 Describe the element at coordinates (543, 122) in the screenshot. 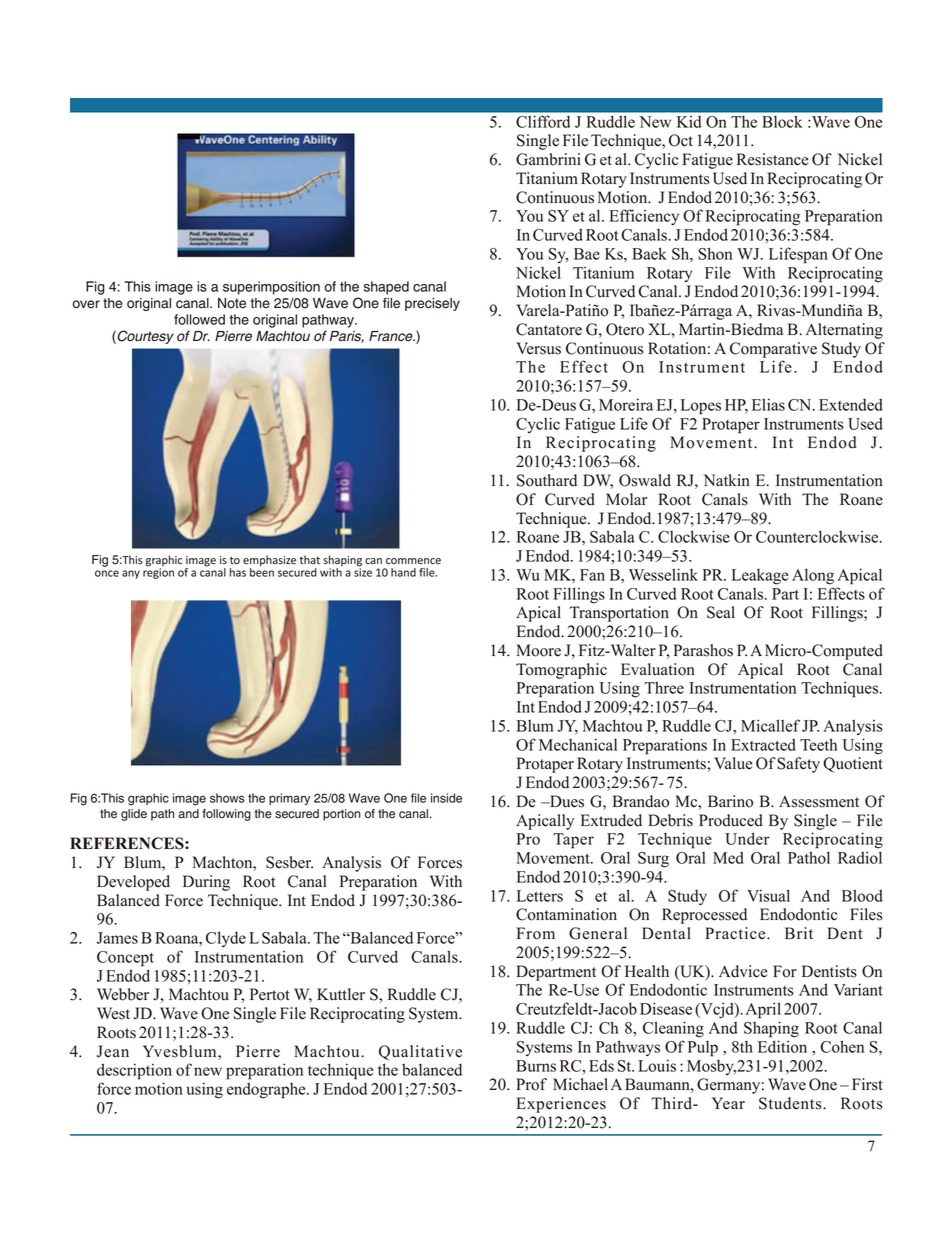

I see `Clifford` at that location.
